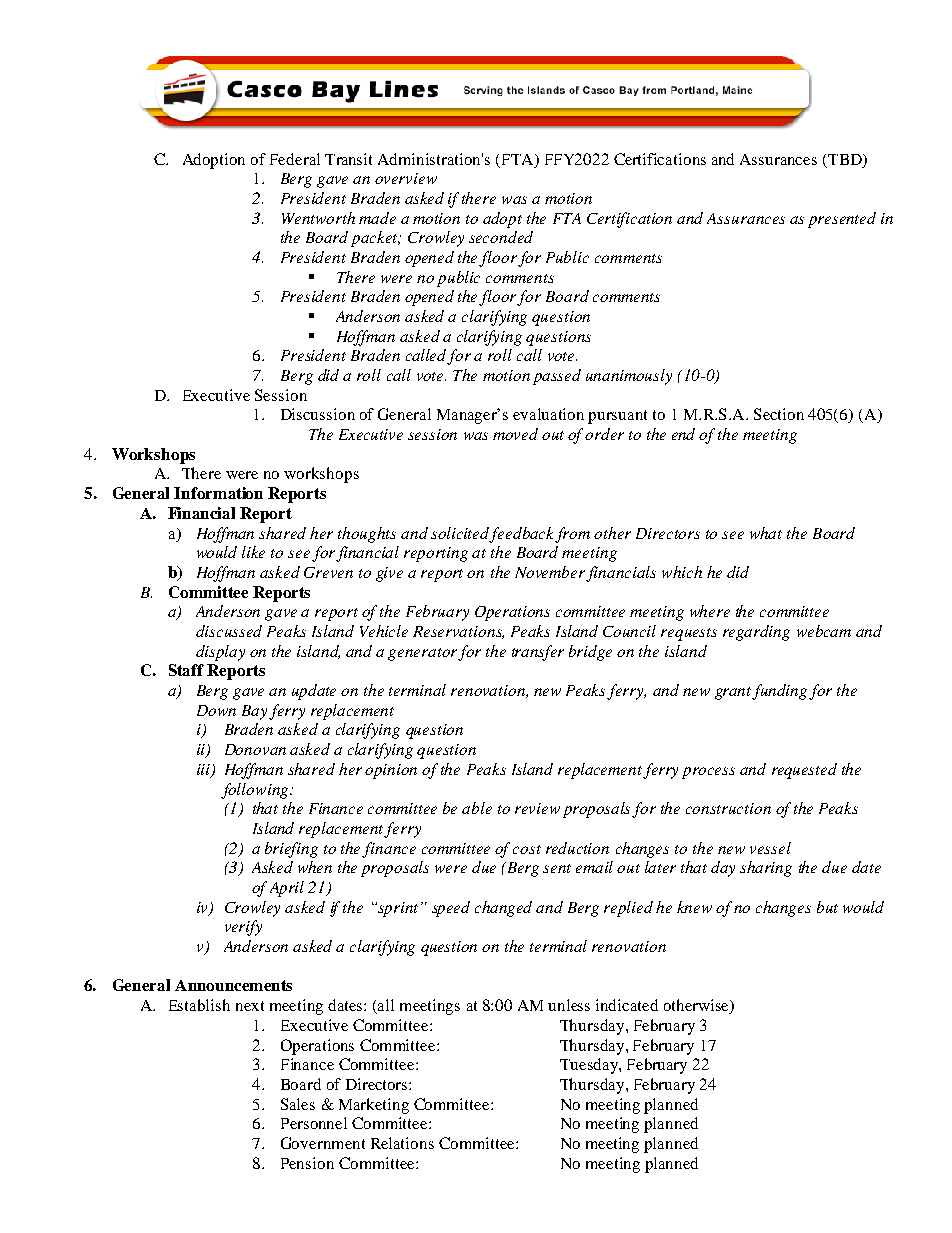  I want to click on Sales, so click(298, 1104).
